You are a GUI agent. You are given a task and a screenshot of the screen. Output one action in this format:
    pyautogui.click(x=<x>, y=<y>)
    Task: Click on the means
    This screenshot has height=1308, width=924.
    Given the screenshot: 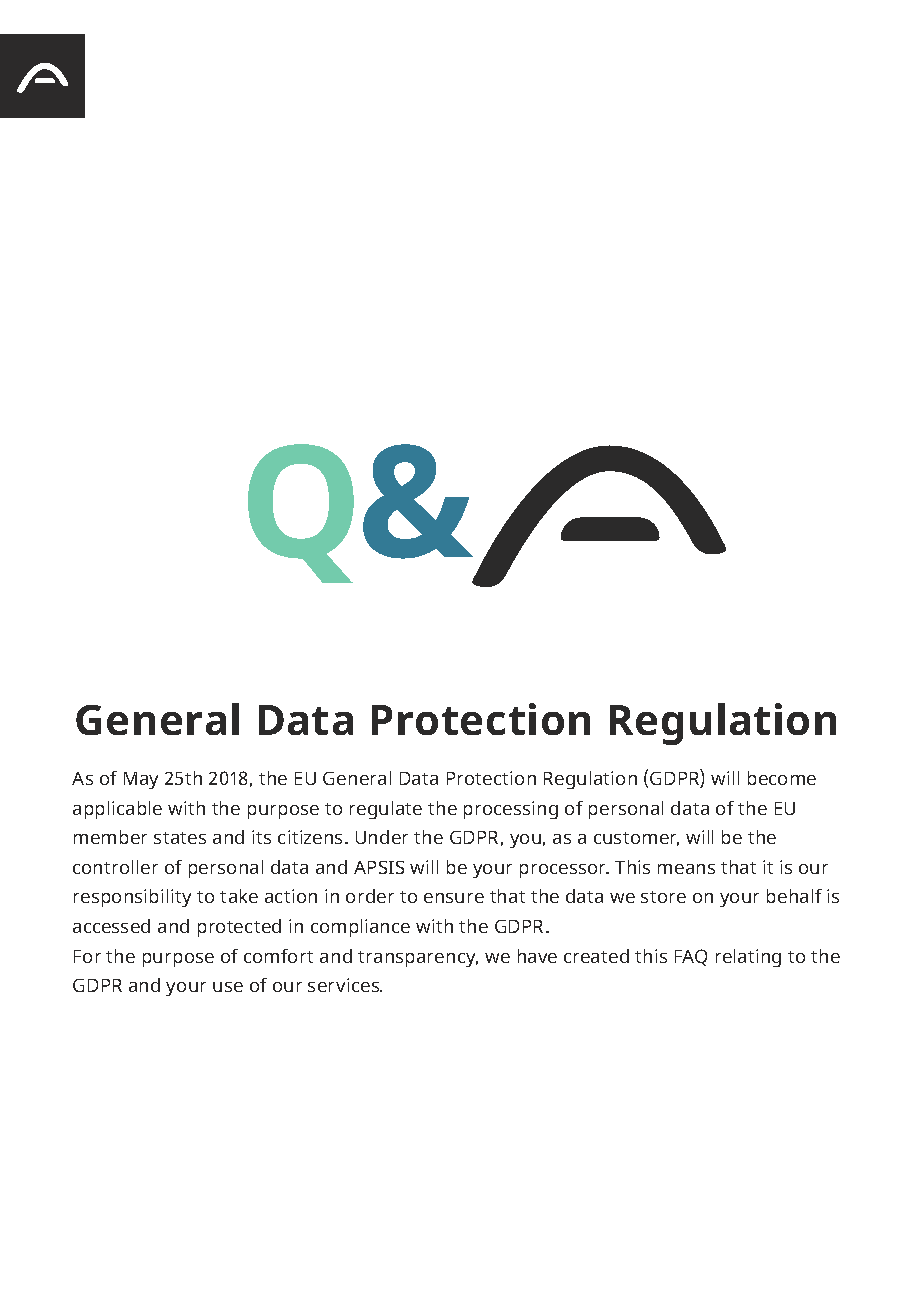 What is the action you would take?
    pyautogui.click(x=686, y=869)
